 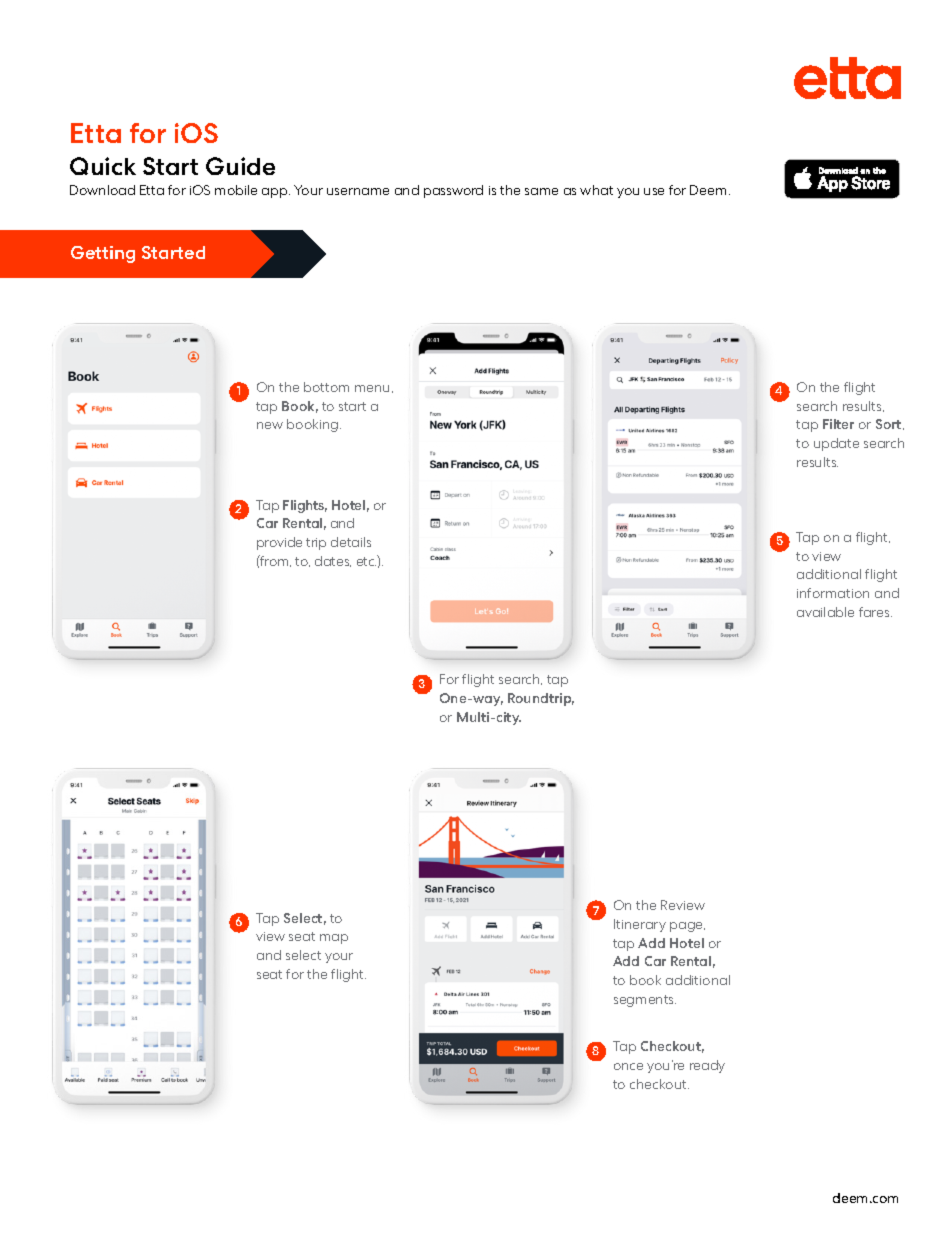 I want to click on what, so click(x=596, y=190).
